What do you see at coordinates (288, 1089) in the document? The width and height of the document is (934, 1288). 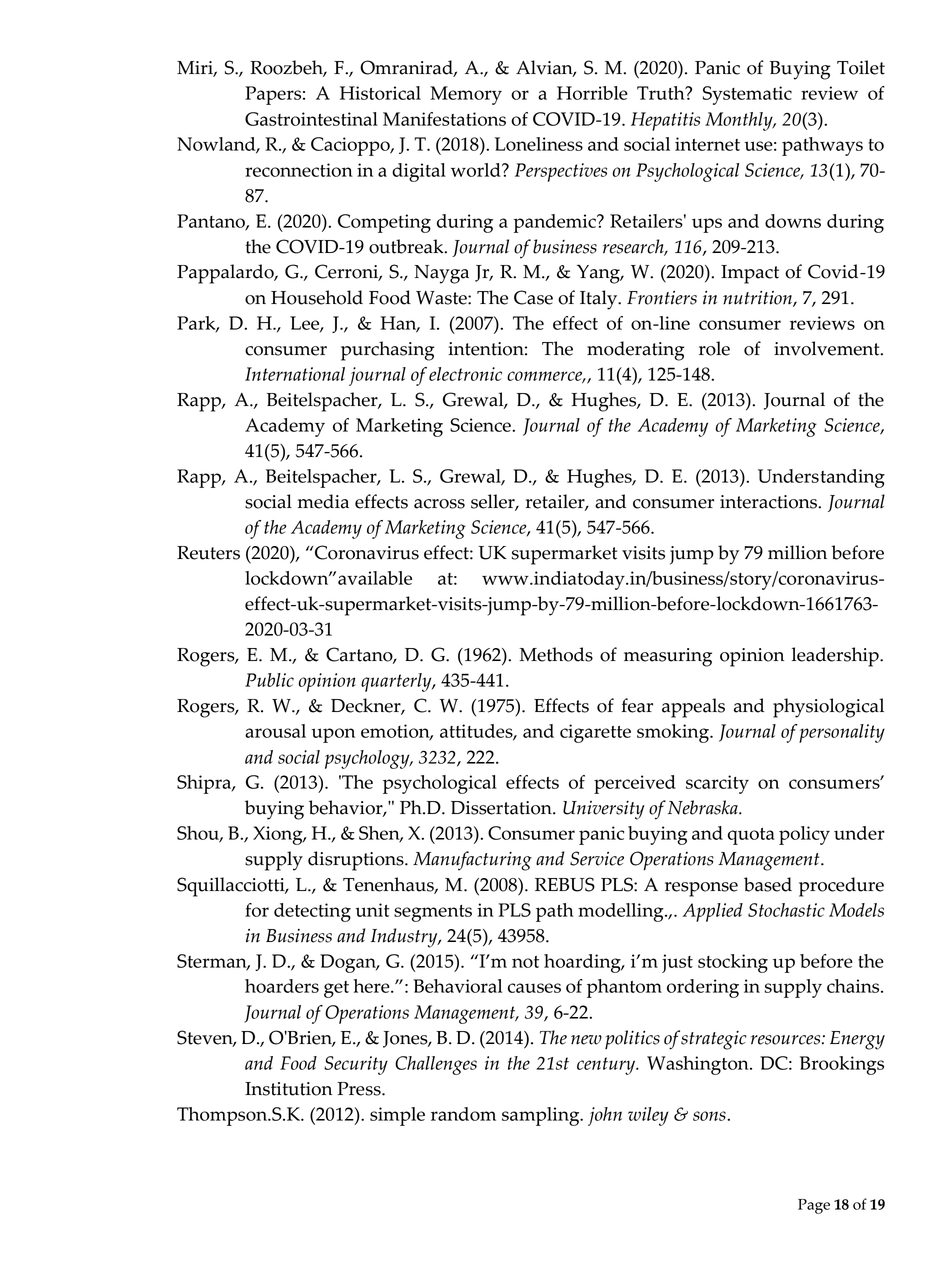 I see `Institution` at bounding box center [288, 1089].
